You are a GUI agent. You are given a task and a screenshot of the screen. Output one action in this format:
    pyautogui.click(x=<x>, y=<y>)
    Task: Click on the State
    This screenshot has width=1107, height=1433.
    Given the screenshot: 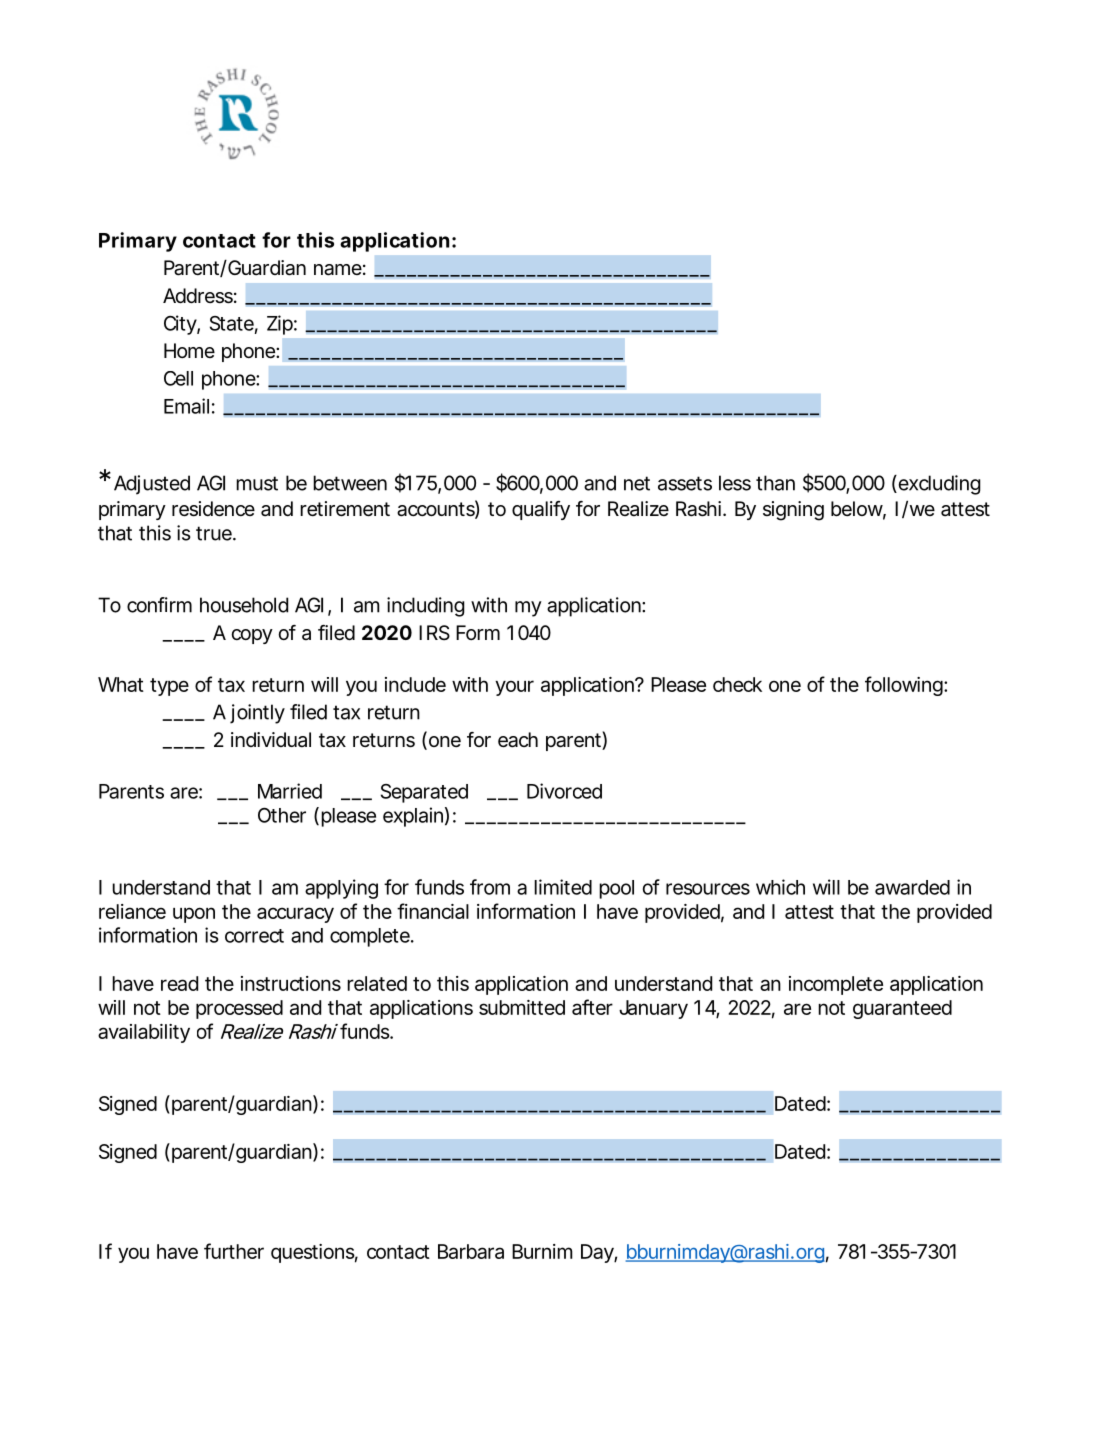 What is the action you would take?
    pyautogui.click(x=234, y=324)
